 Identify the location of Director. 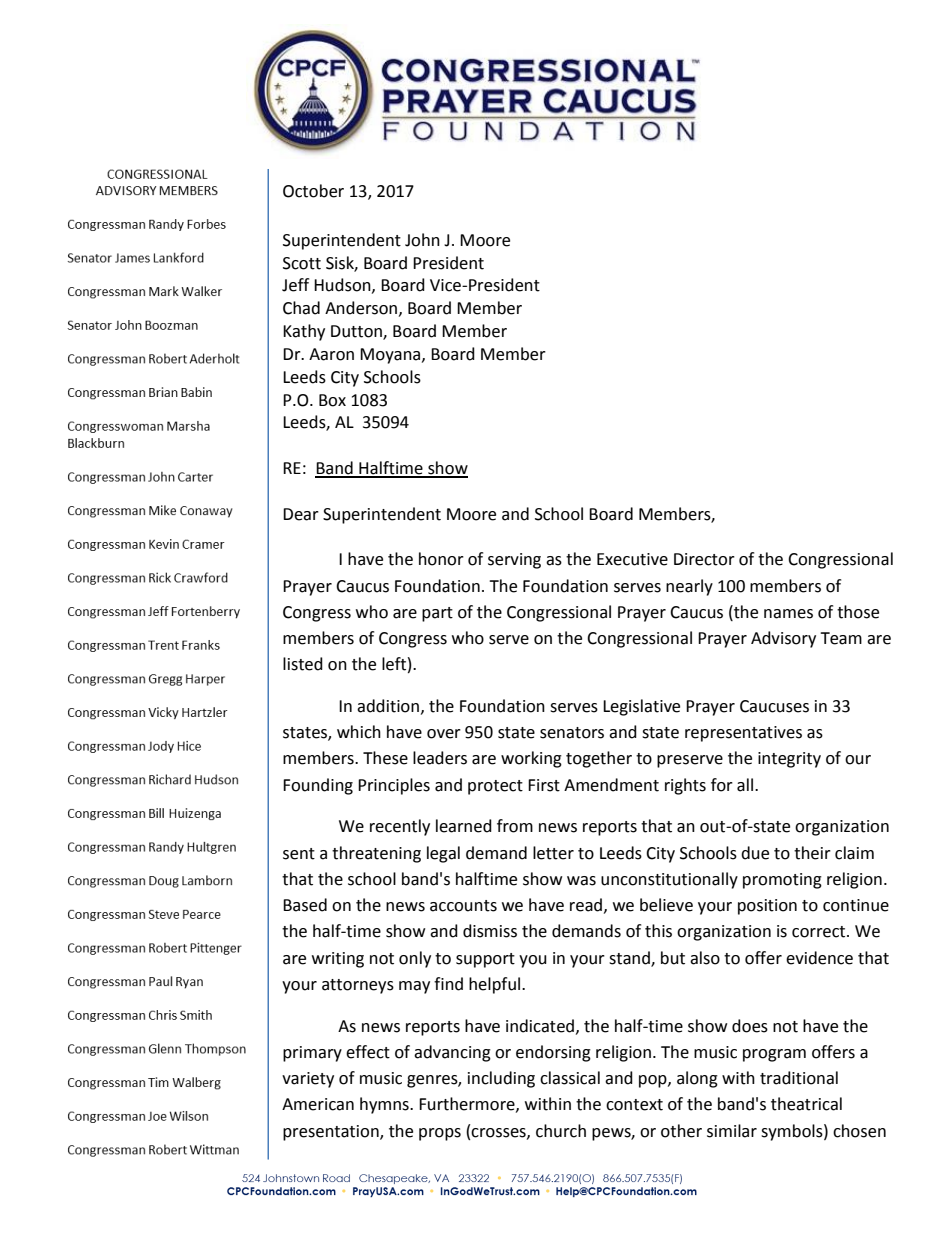
(704, 559).
